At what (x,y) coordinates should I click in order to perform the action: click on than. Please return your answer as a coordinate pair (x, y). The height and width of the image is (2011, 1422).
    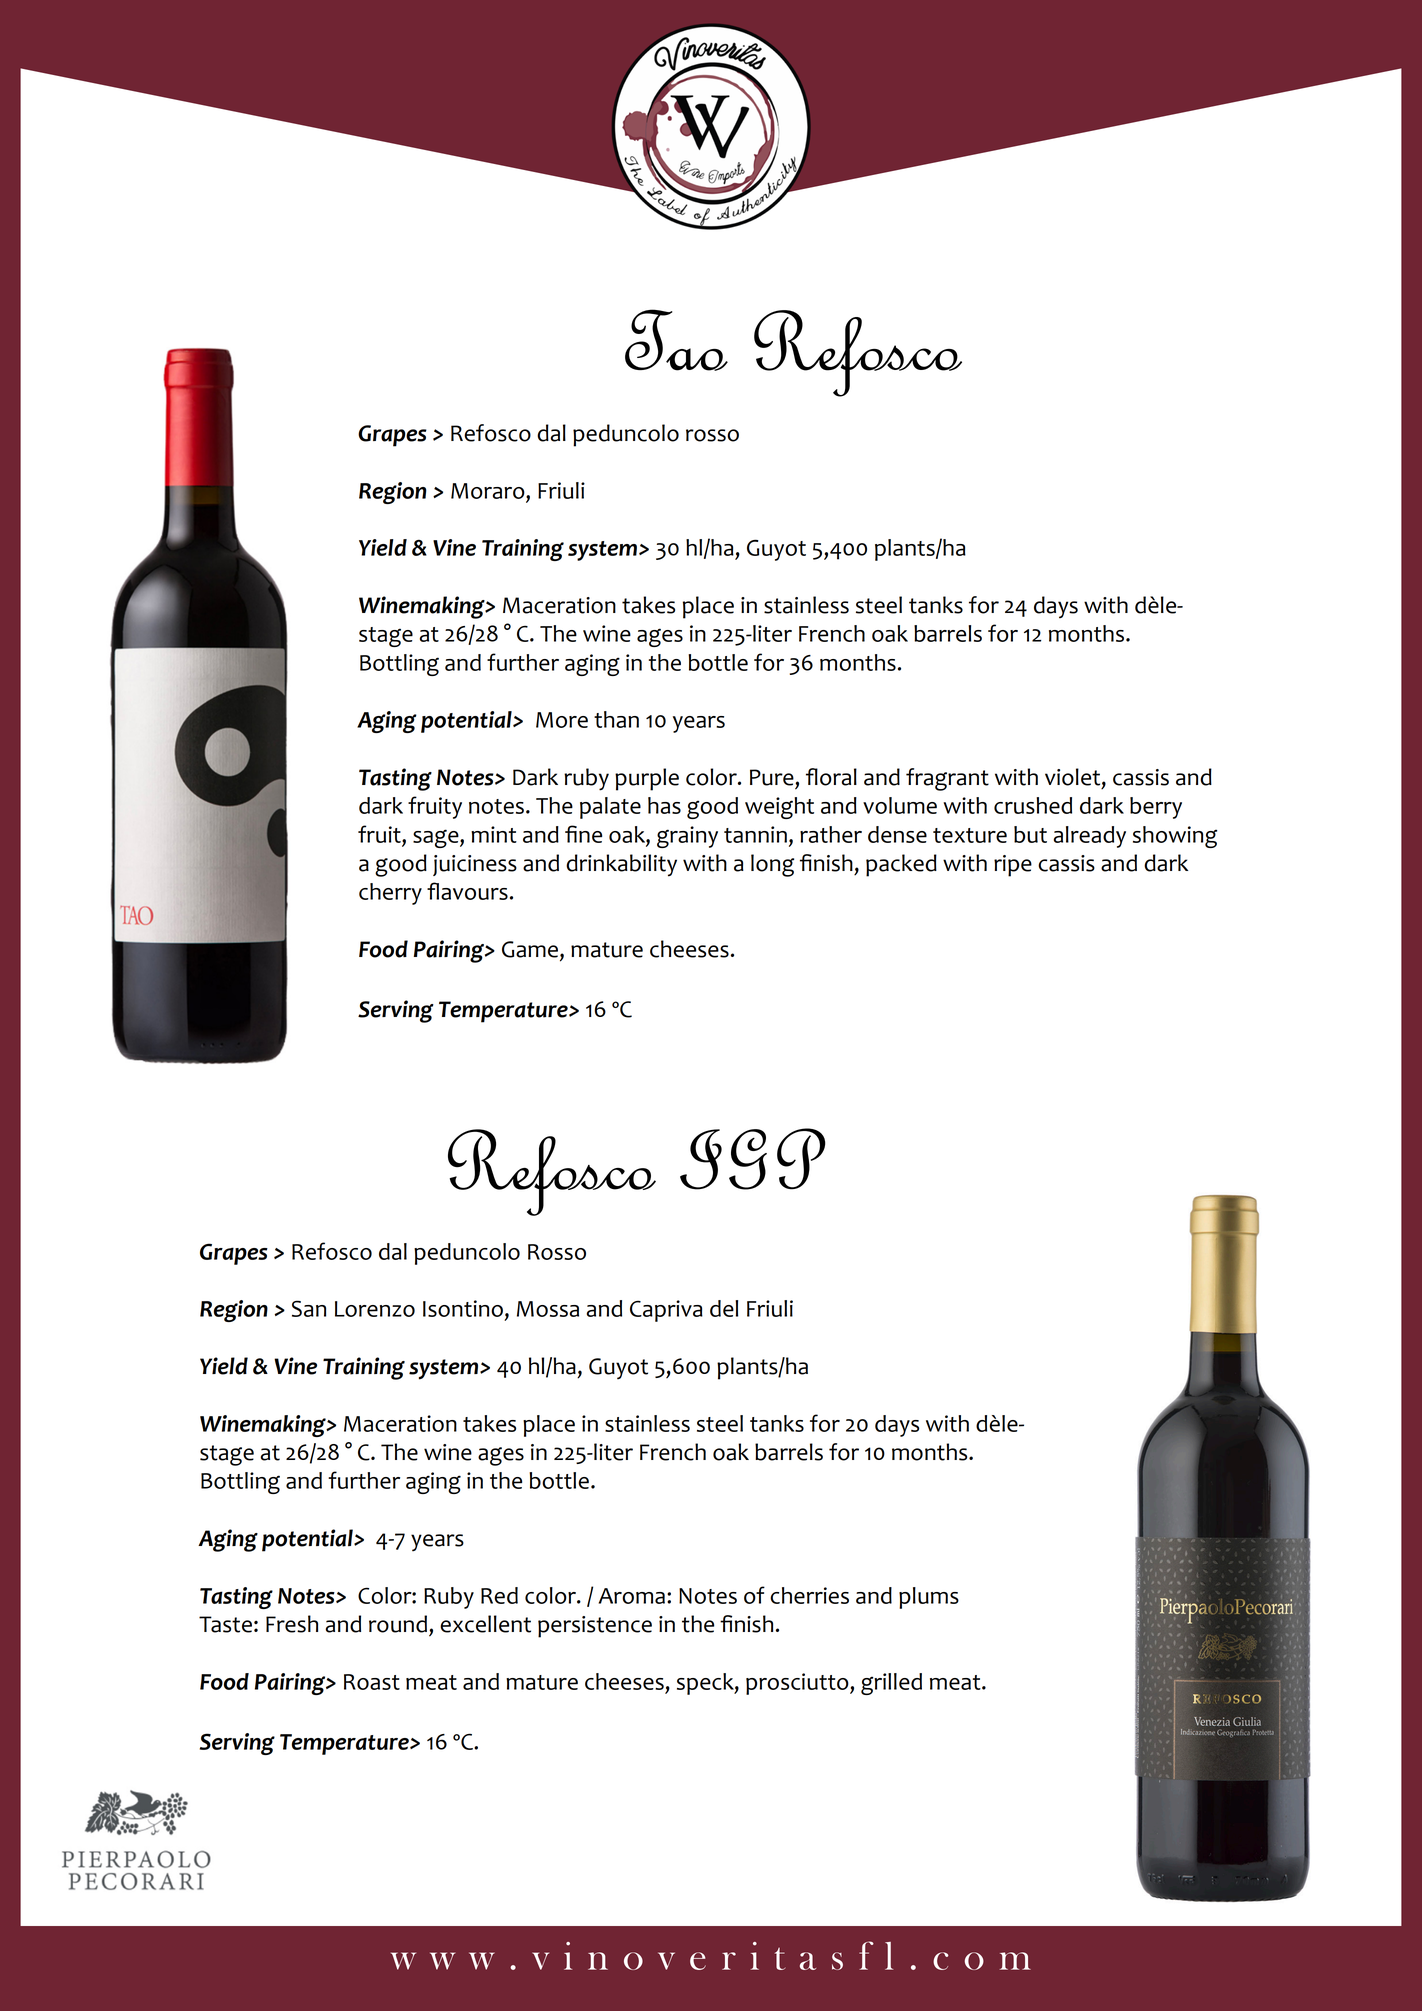
    Looking at the image, I should click on (616, 719).
